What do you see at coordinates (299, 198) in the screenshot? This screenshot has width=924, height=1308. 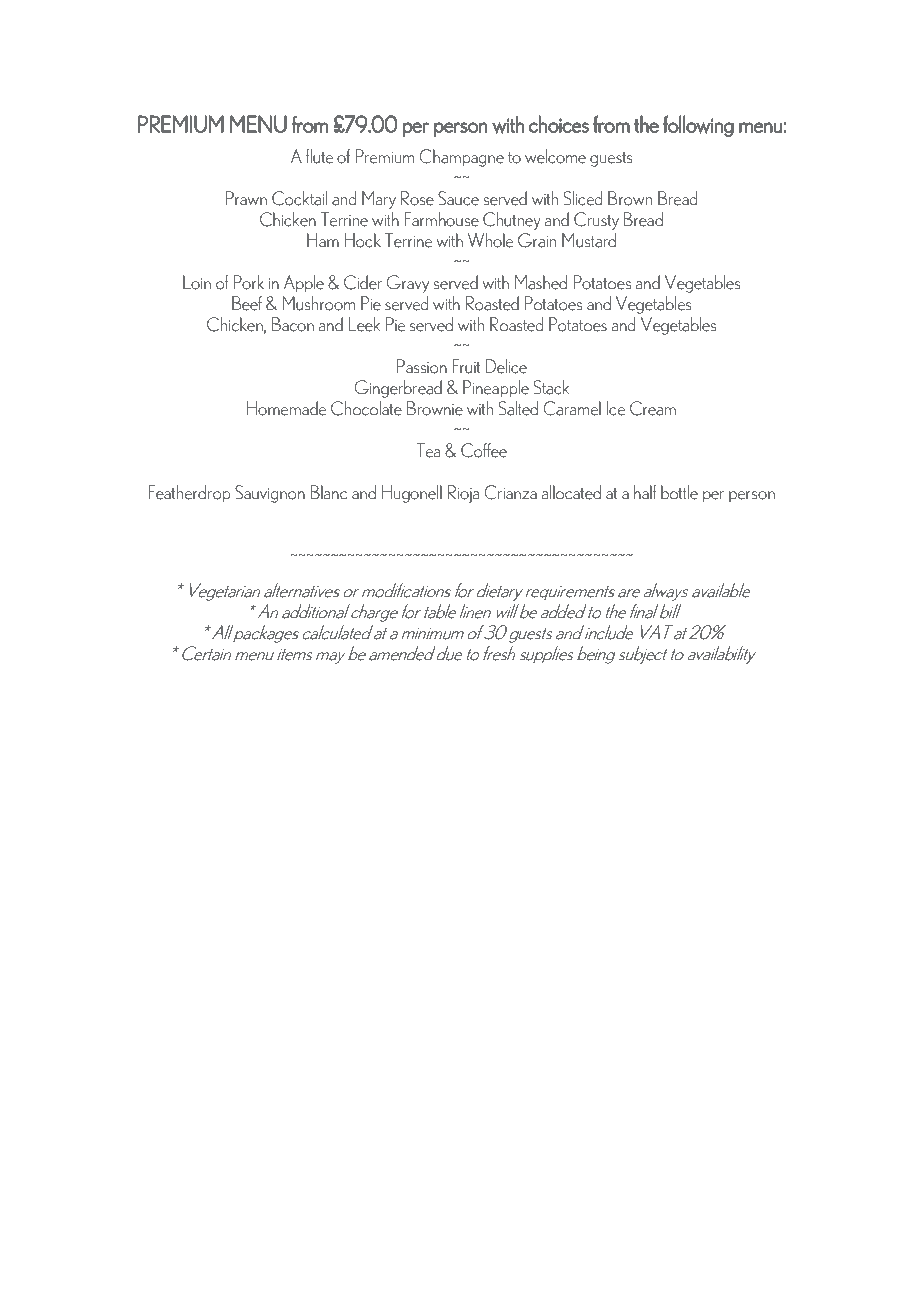 I see `Cocktail` at bounding box center [299, 198].
